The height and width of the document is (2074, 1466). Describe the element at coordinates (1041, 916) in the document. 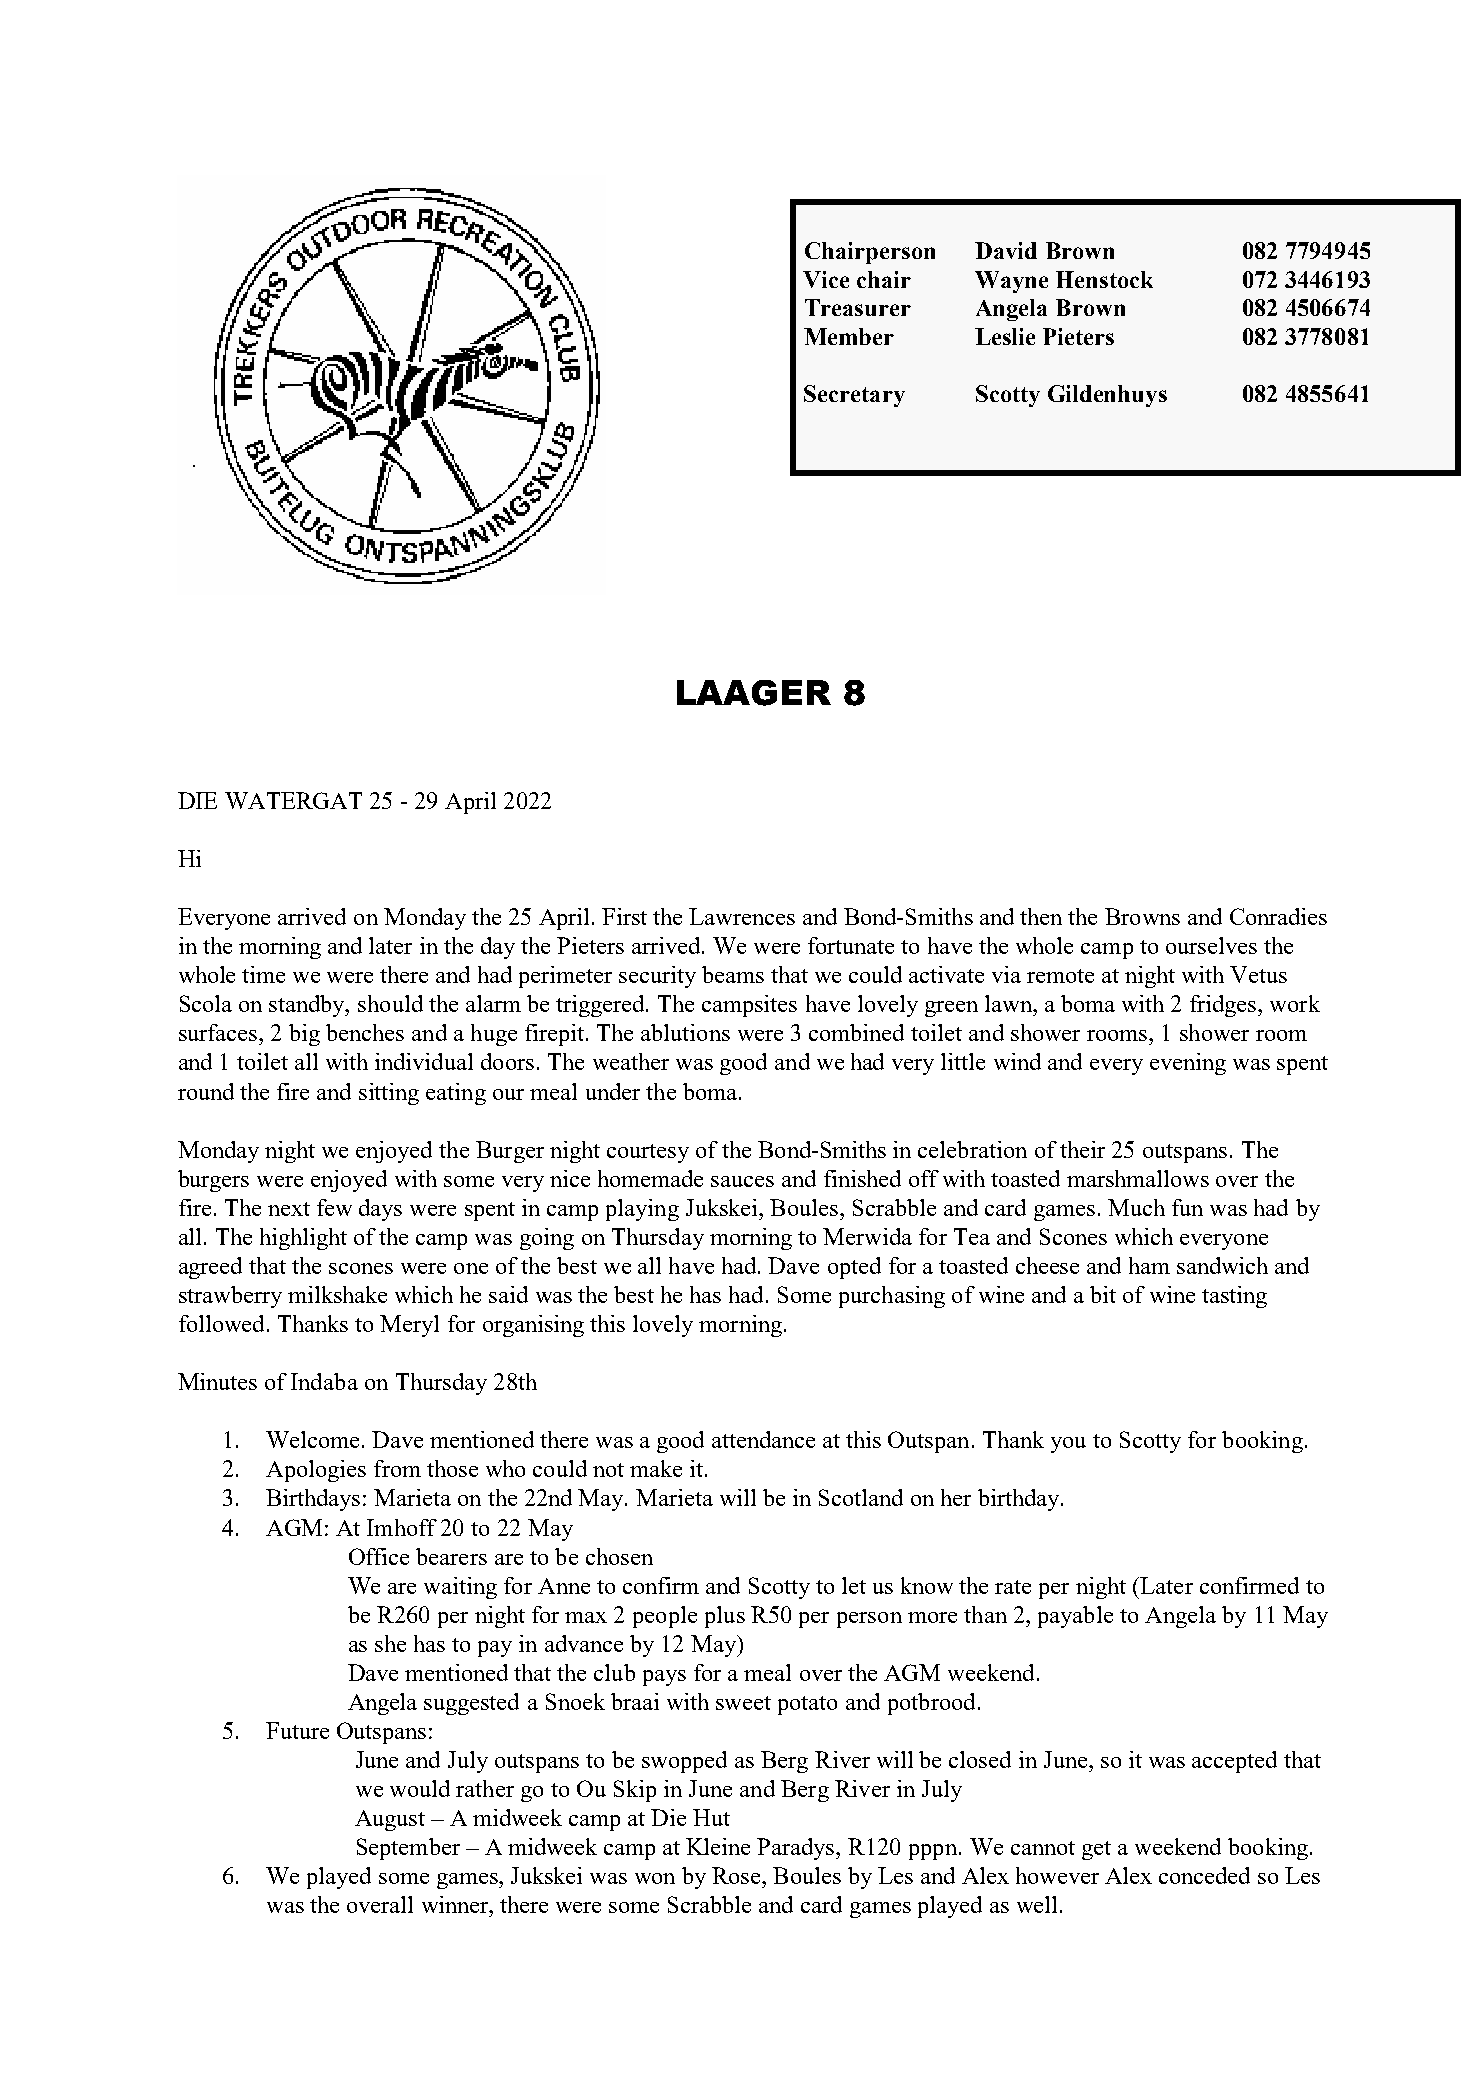

I see `then` at that location.
